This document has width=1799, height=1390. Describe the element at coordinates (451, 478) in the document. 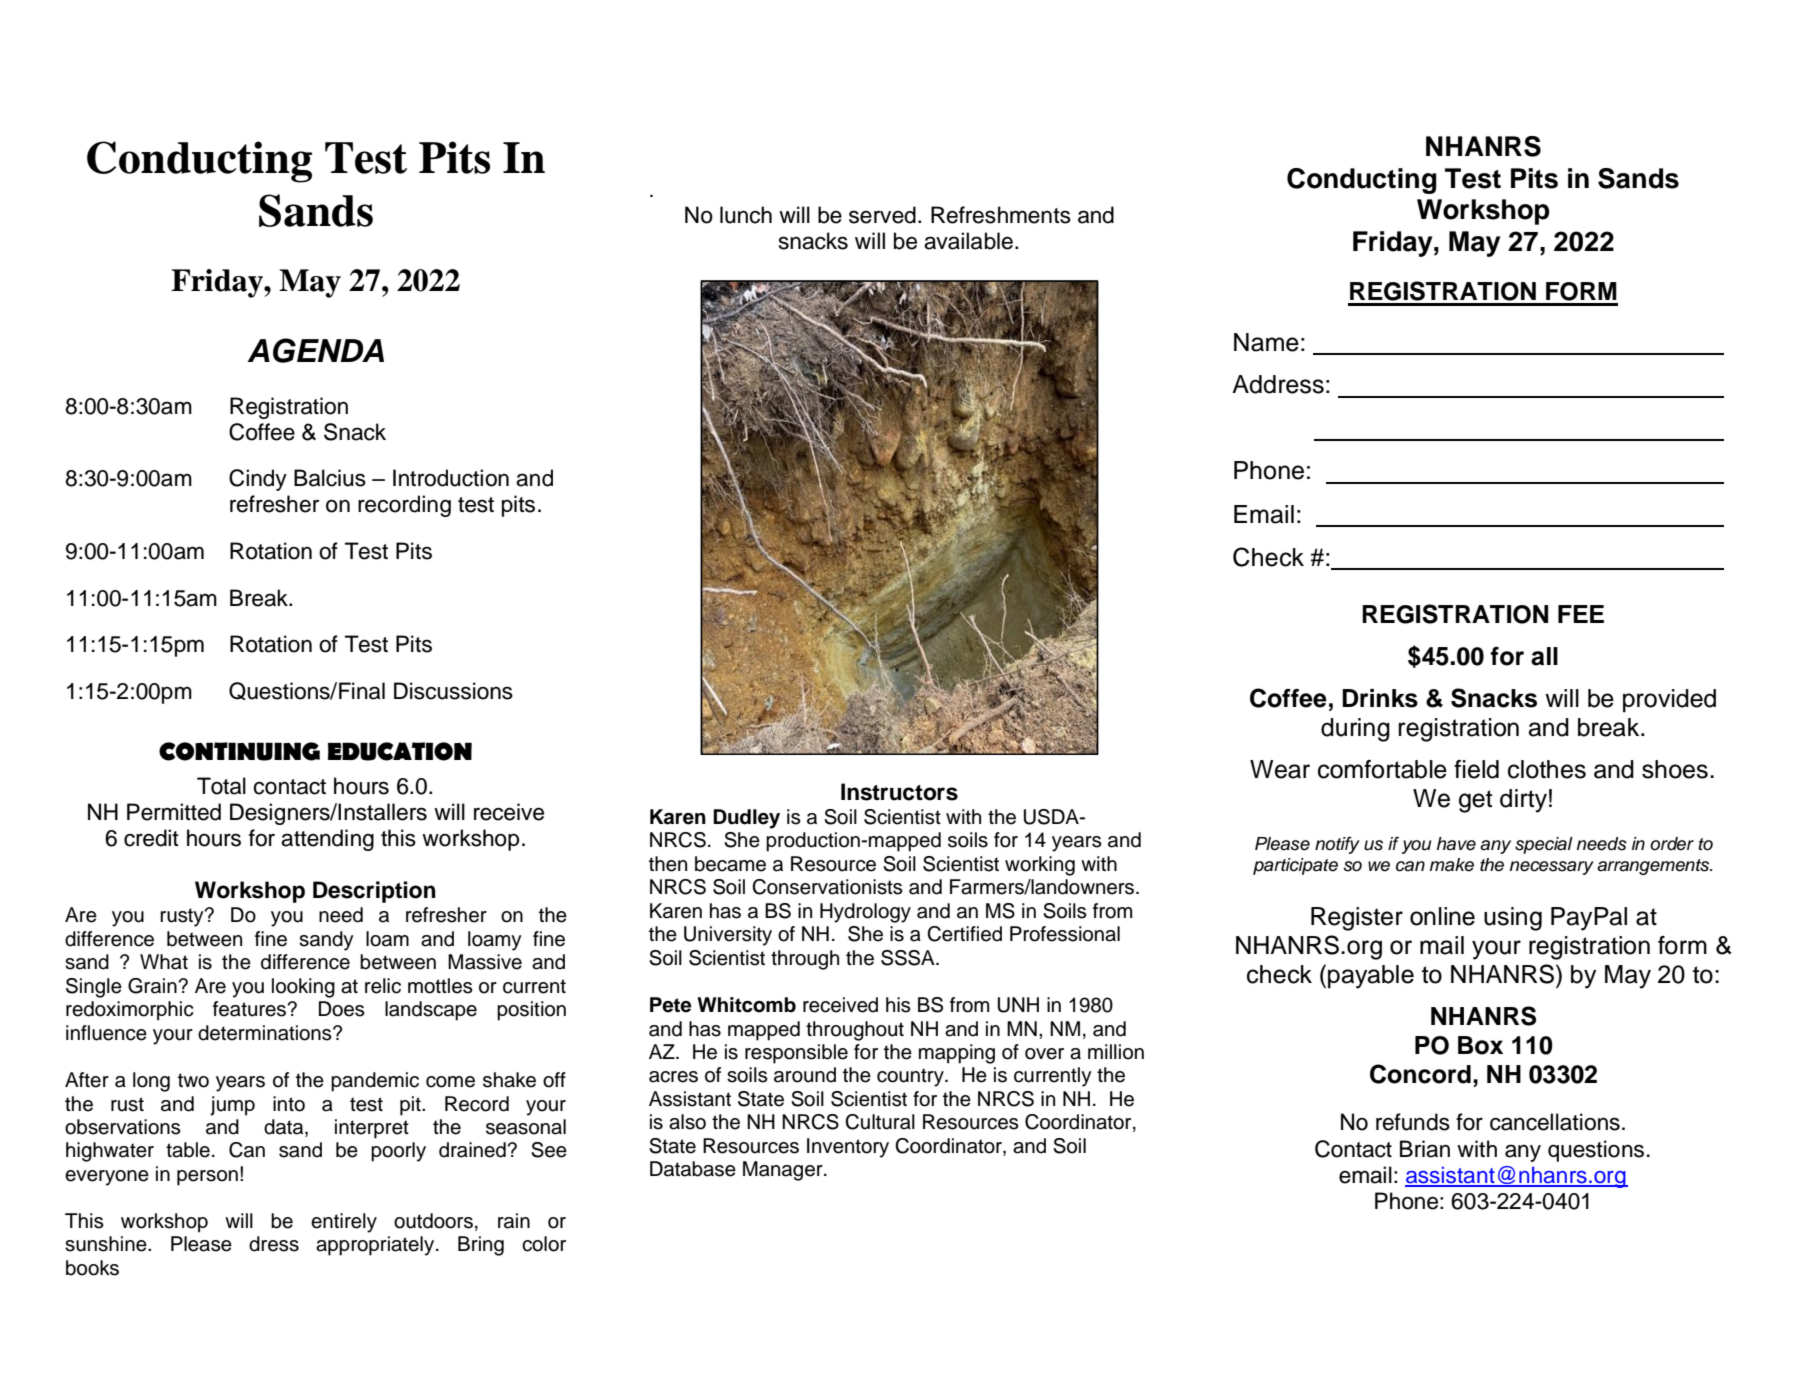

I see `Introduction` at that location.
